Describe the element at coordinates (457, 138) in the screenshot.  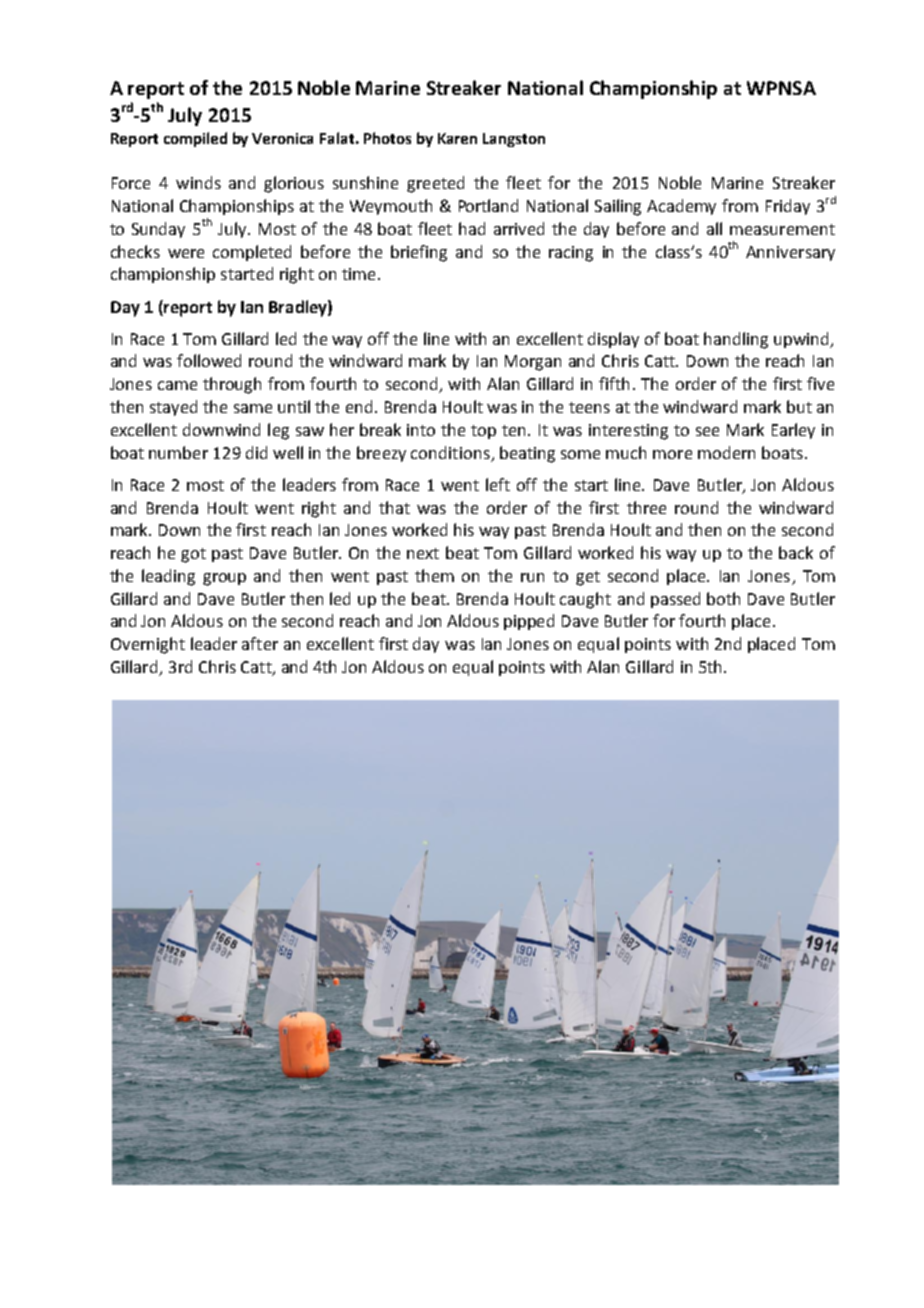
I see `Karen` at that location.
